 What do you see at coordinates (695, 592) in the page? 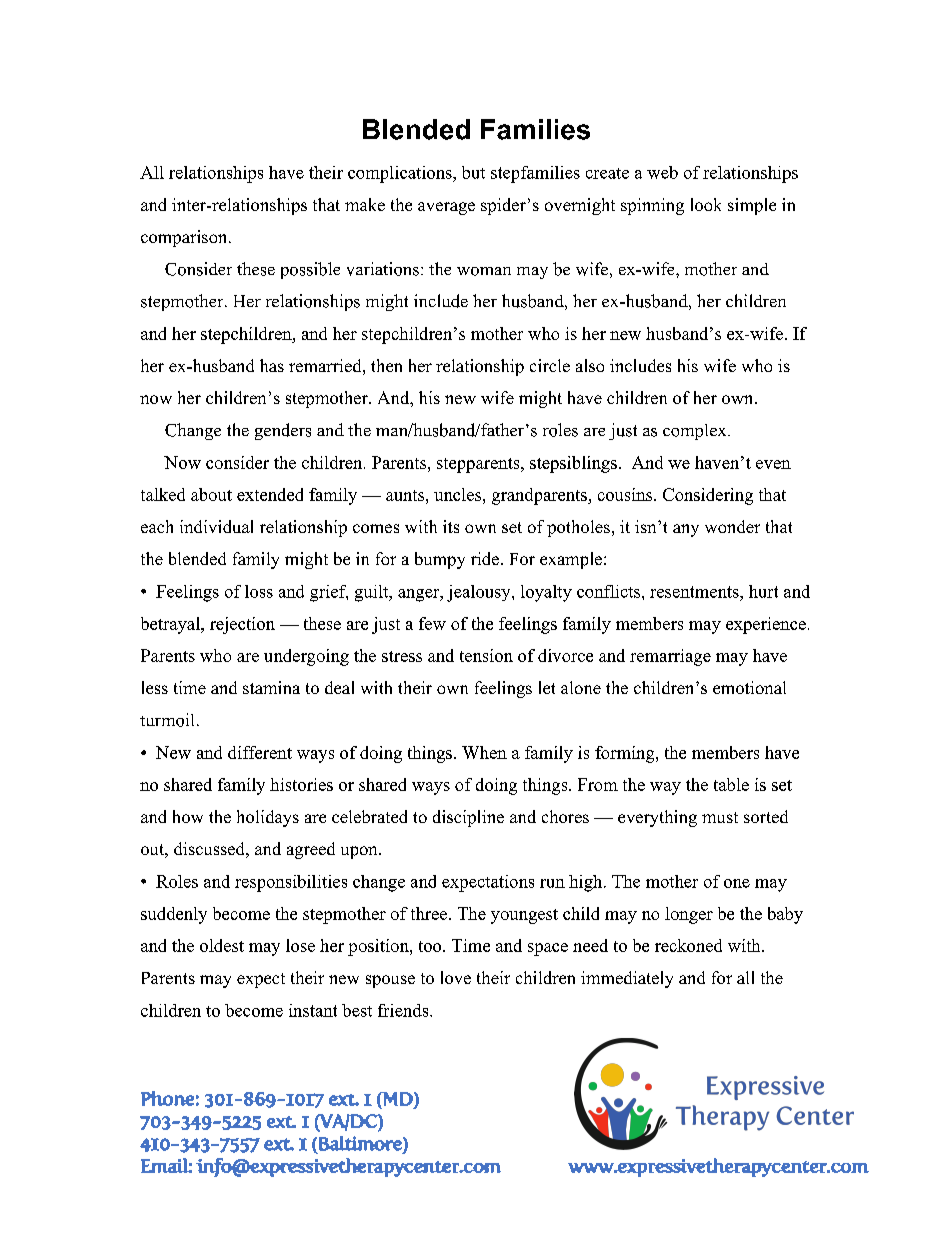
I see `resentments` at bounding box center [695, 592].
